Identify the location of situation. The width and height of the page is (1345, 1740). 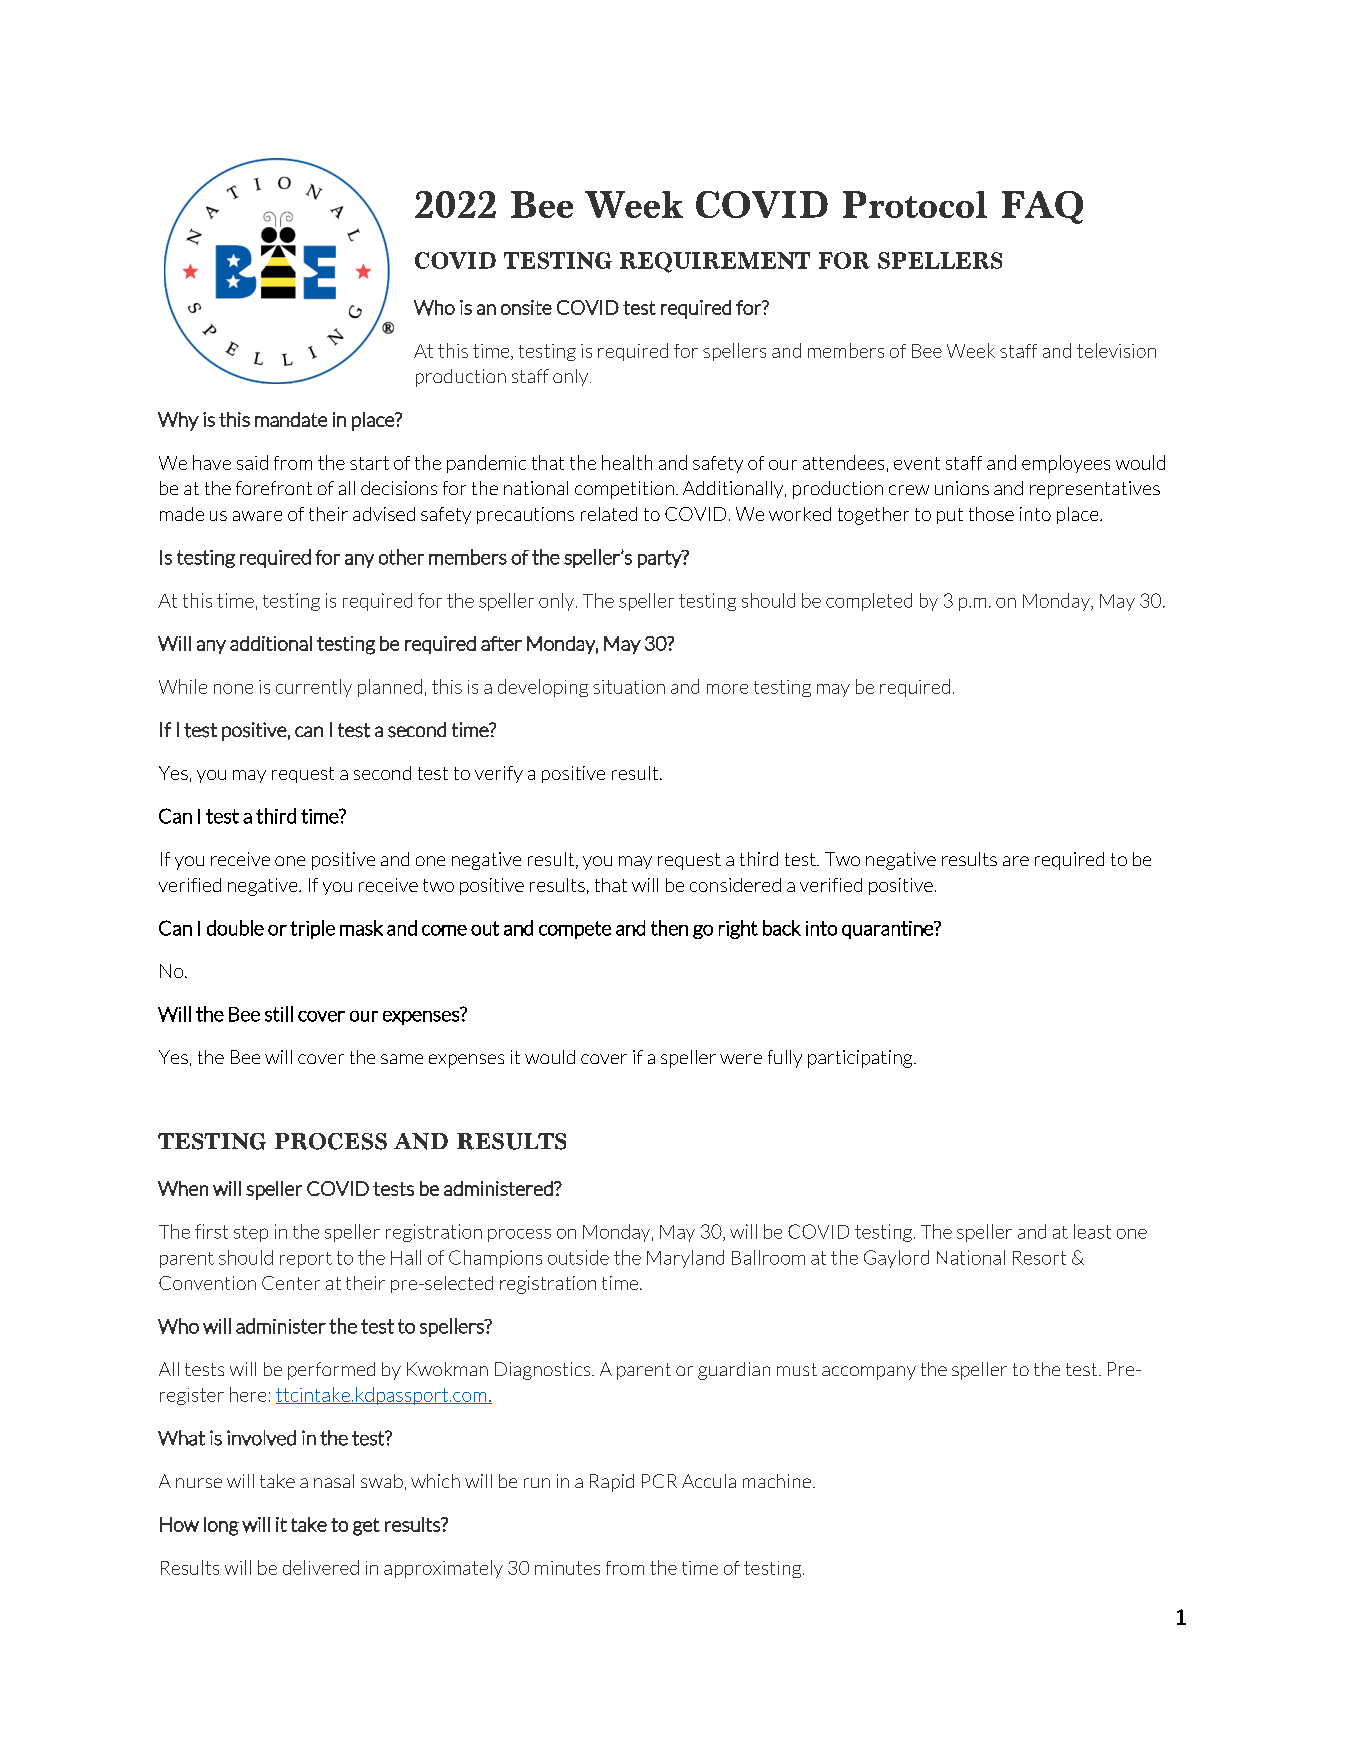
(629, 687).
